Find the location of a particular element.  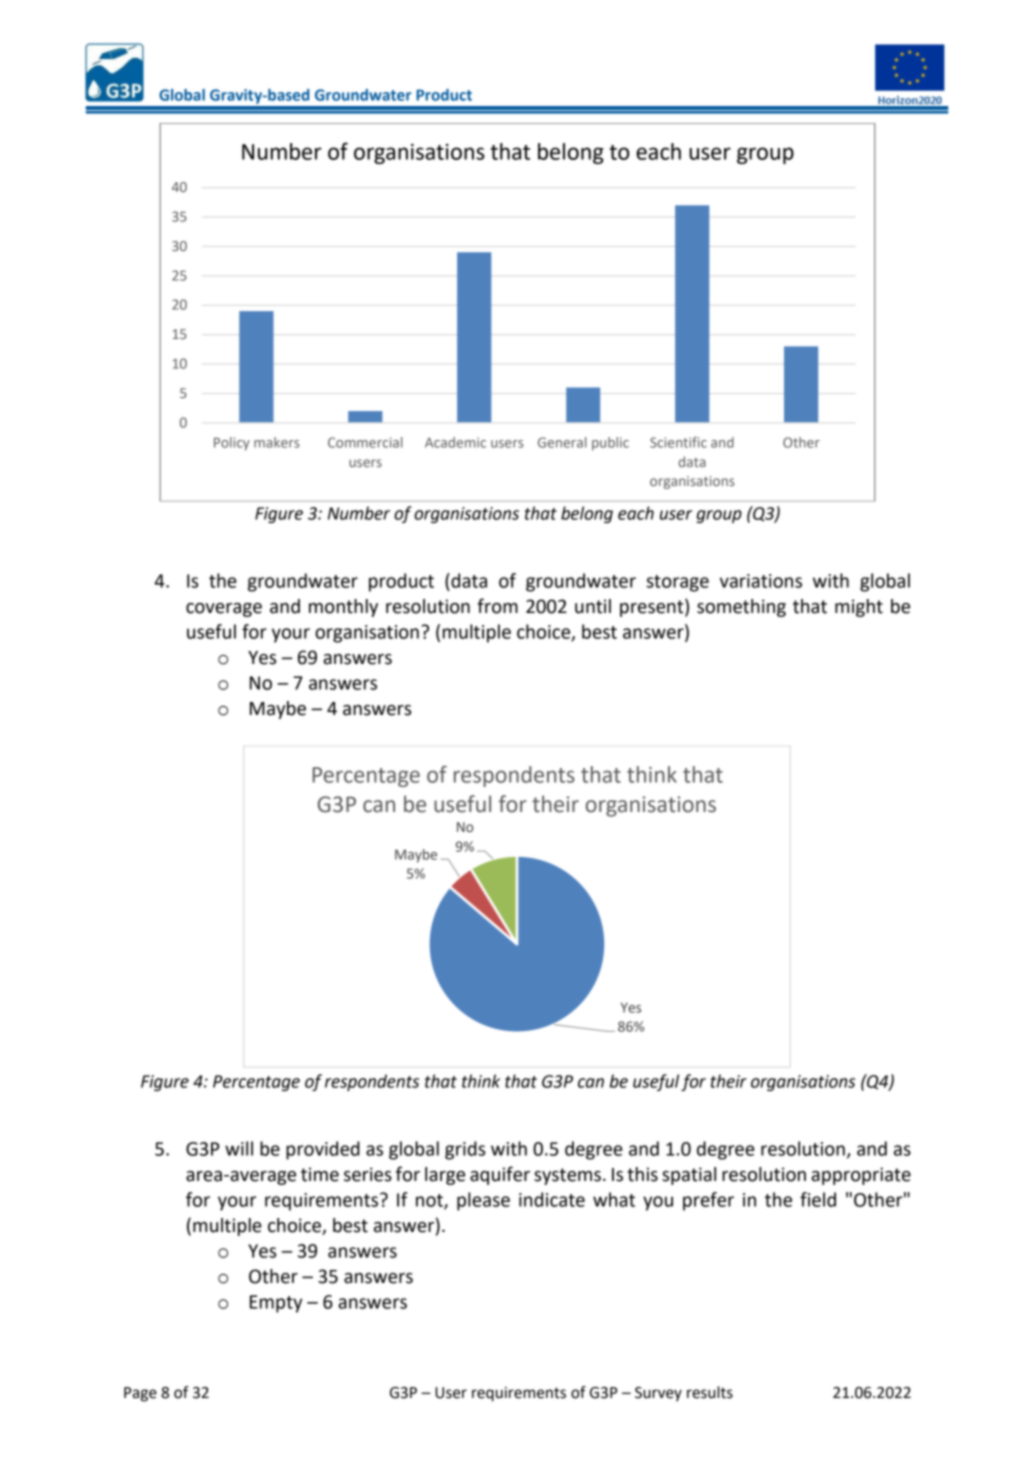

Policy is located at coordinates (232, 444).
